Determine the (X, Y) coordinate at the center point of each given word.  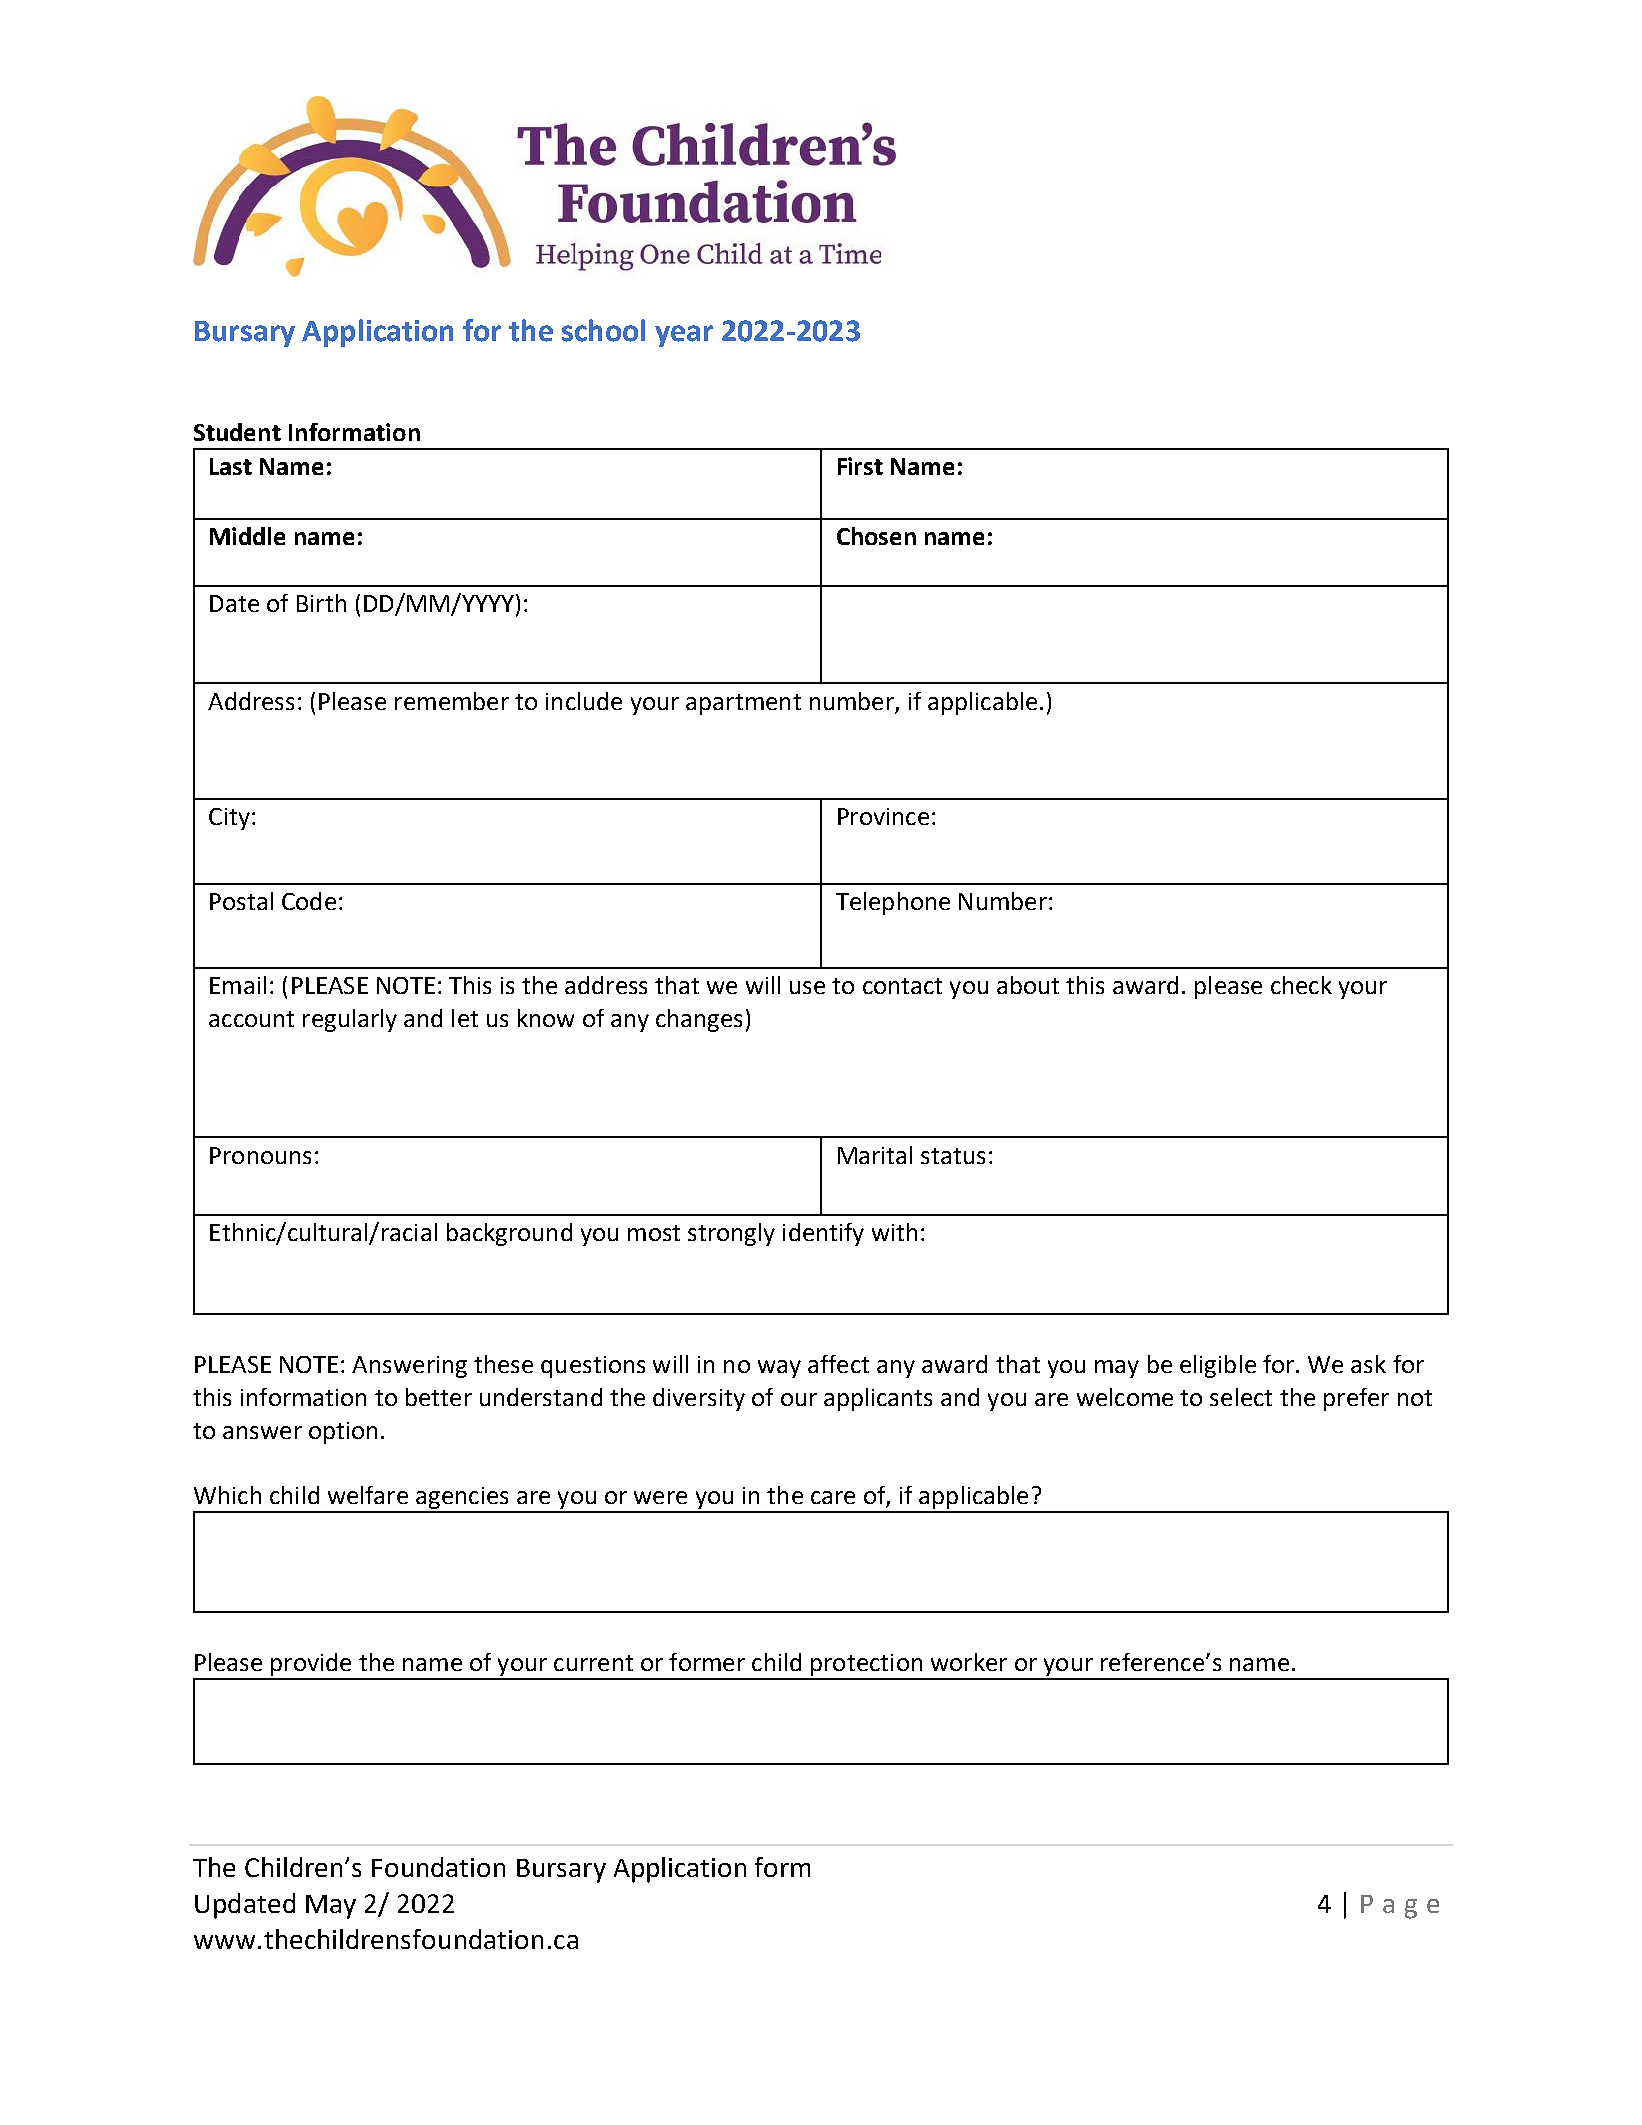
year (684, 336)
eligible (1218, 1366)
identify (823, 1234)
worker (969, 1662)
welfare (368, 1495)
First (860, 466)
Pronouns (260, 1155)
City (229, 819)
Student (237, 432)
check (1301, 985)
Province (883, 816)
